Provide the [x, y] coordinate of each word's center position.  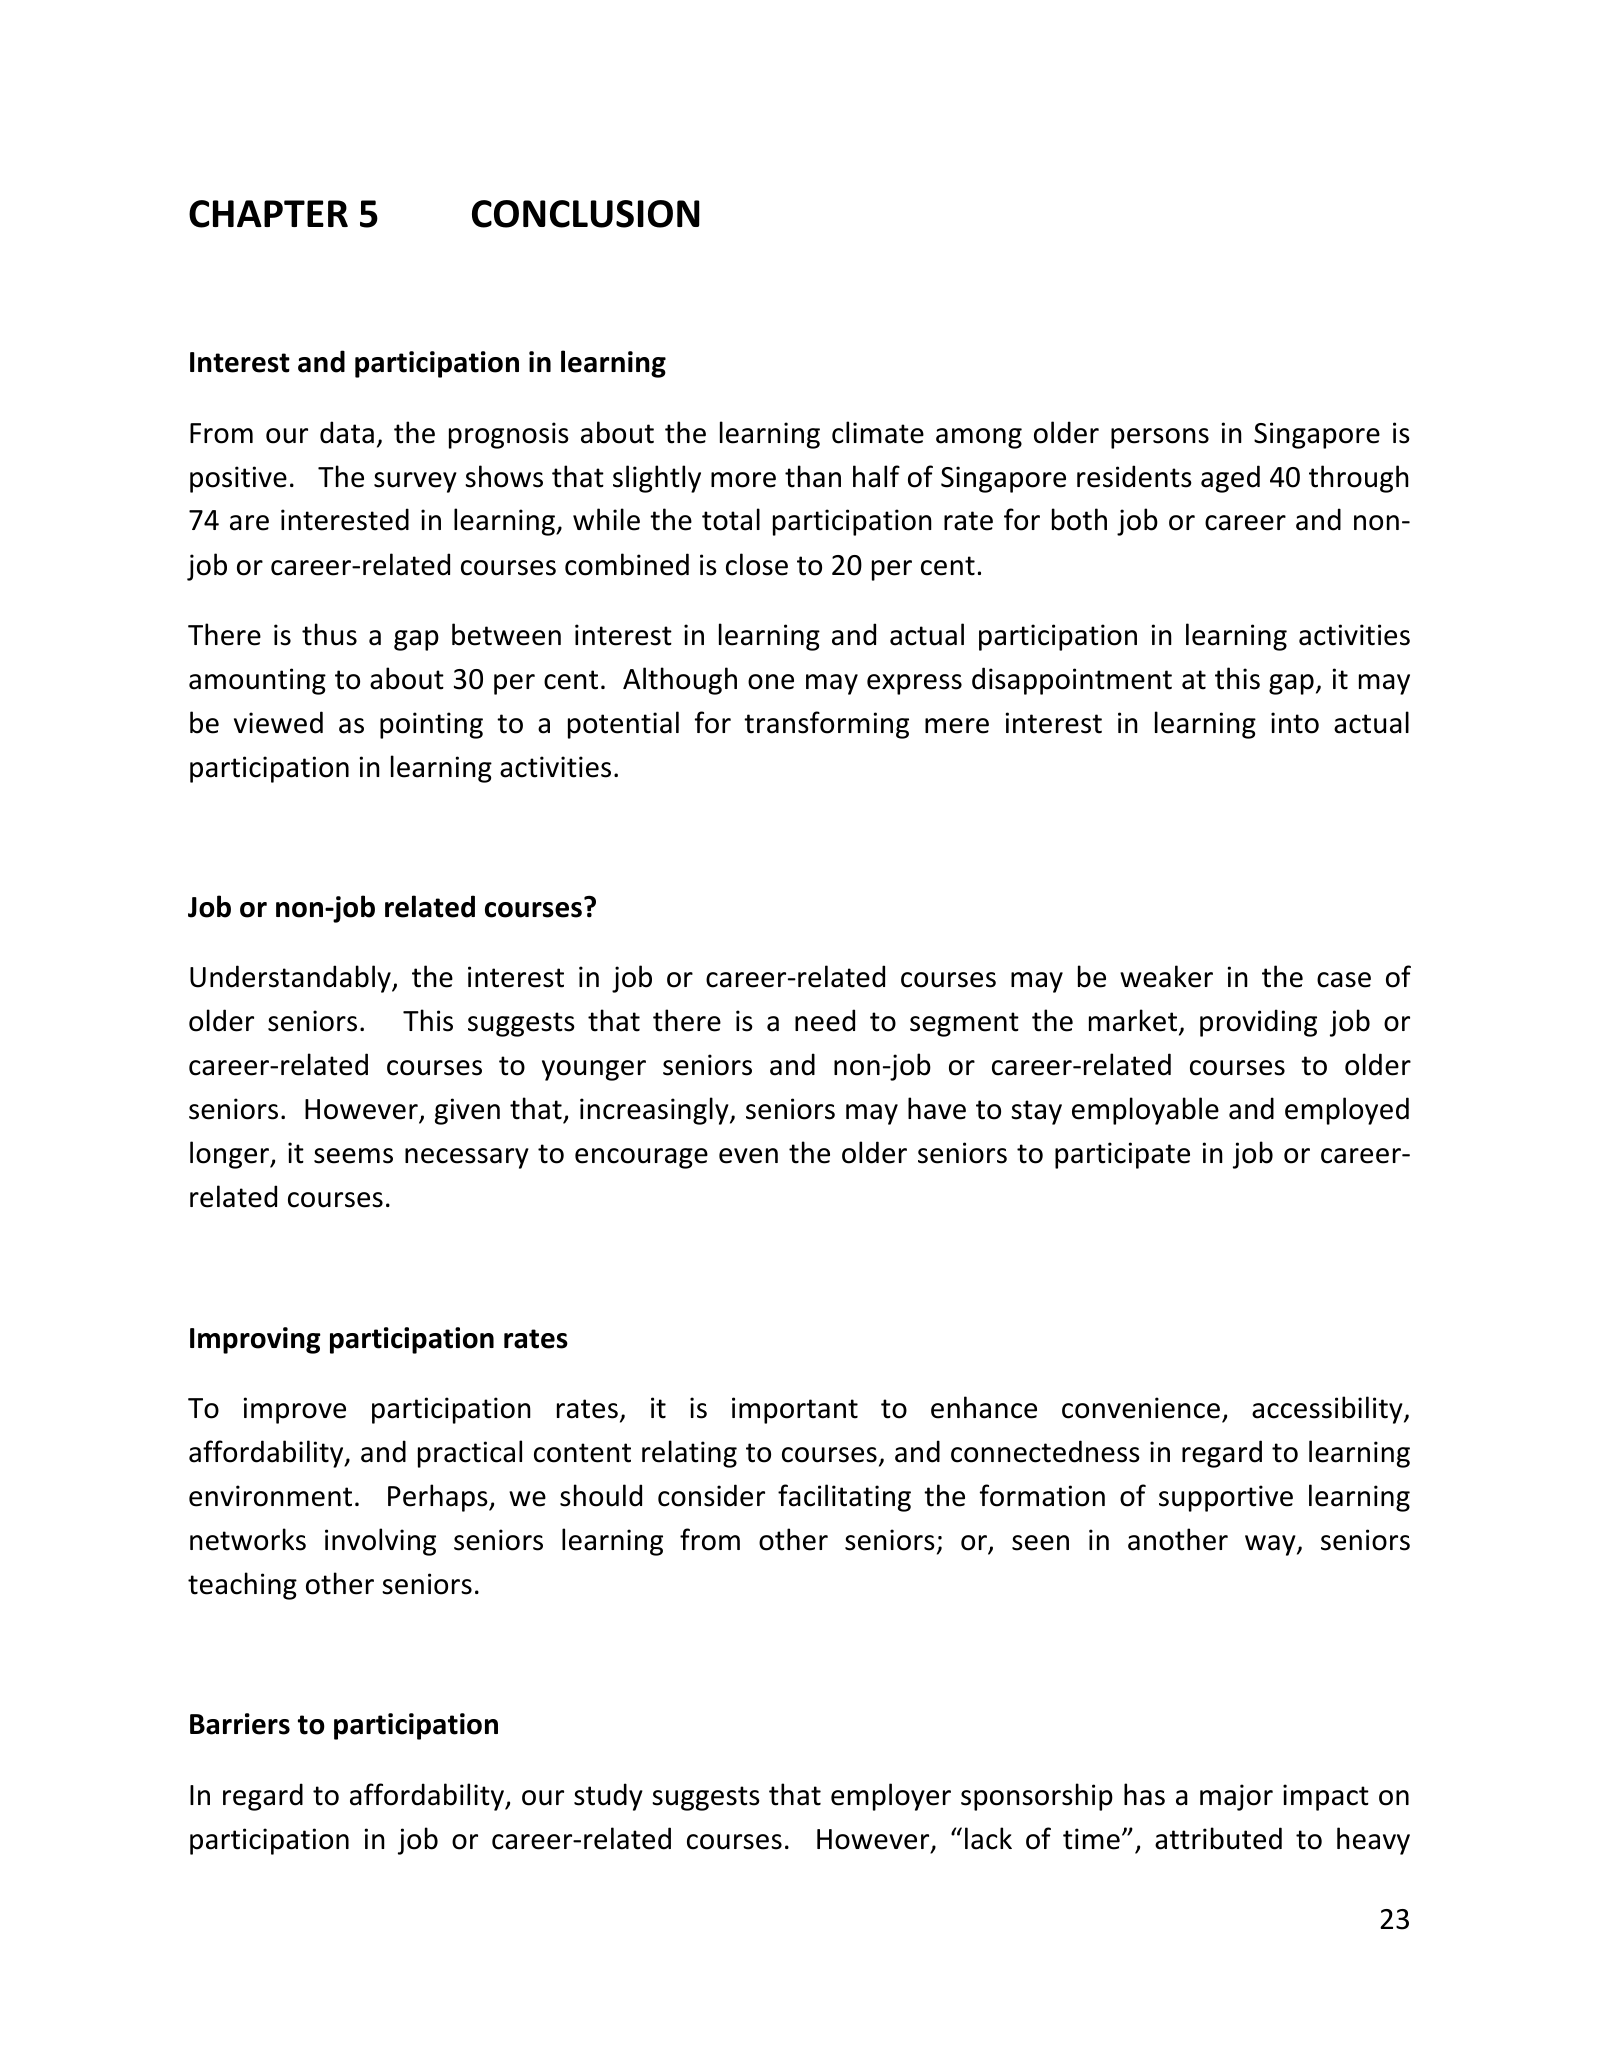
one [771, 682]
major [1236, 1797]
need [825, 1020]
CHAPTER [268, 214]
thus [329, 634]
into [1295, 723]
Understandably [291, 979]
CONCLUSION [586, 214]
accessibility [1328, 1410]
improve [295, 1410]
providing [1258, 1023]
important [795, 1410]
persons [1160, 438]
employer [891, 1797]
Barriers [240, 1724]
